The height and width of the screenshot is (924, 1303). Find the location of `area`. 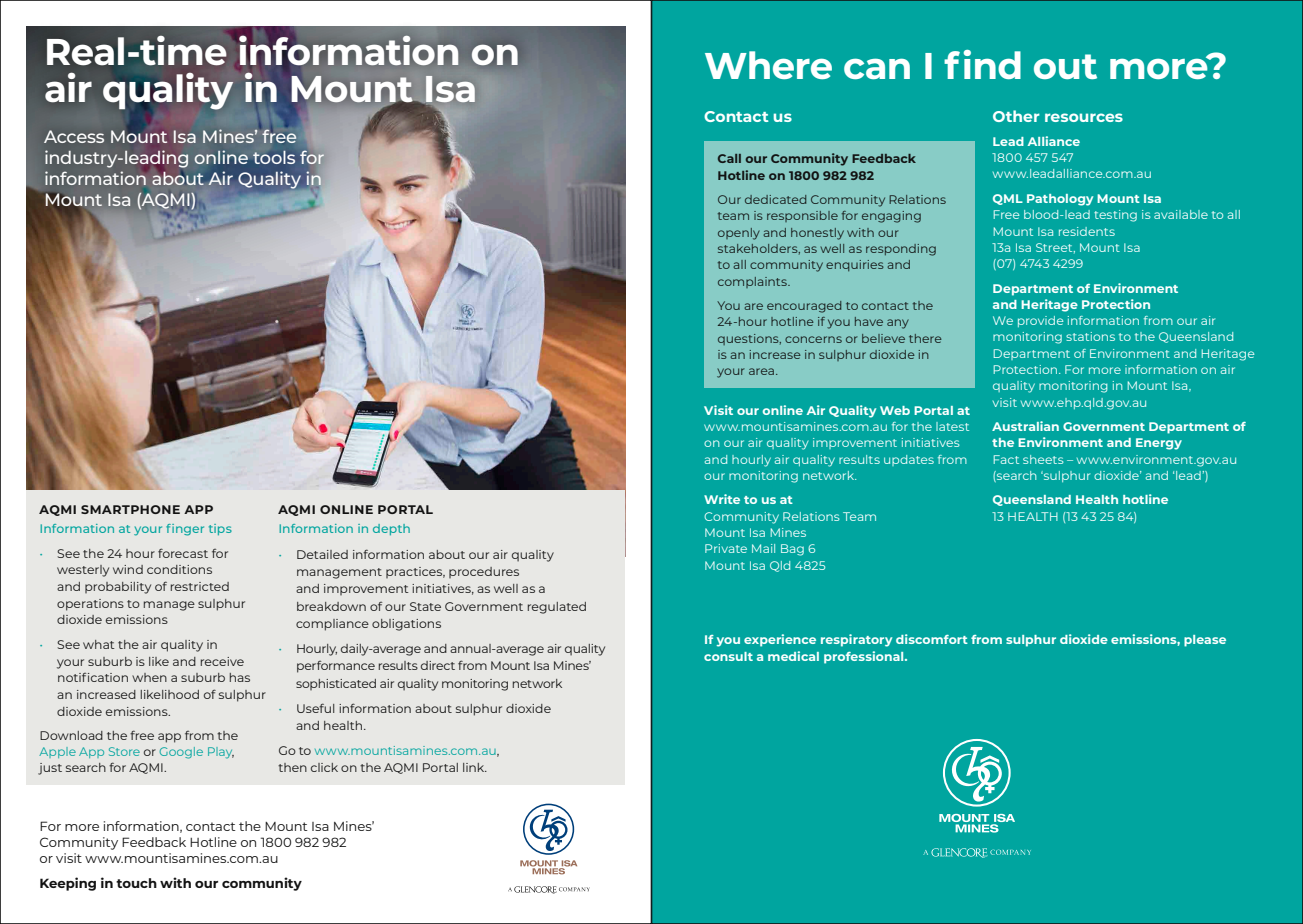

area is located at coordinates (763, 371).
